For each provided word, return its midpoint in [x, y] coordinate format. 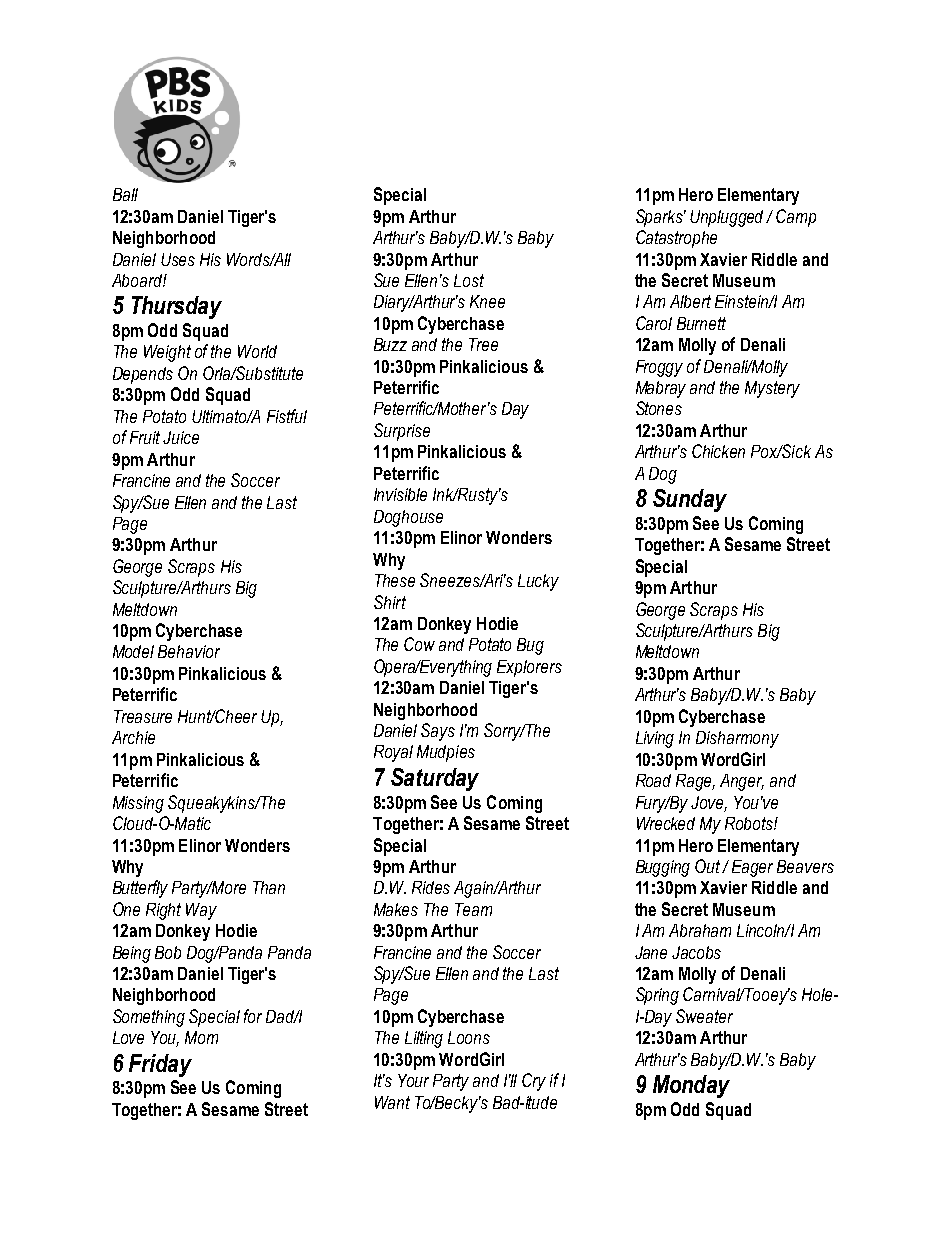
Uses [178, 259]
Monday [691, 1086]
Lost [469, 280]
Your [413, 1080]
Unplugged [728, 218]
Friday [160, 1065]
